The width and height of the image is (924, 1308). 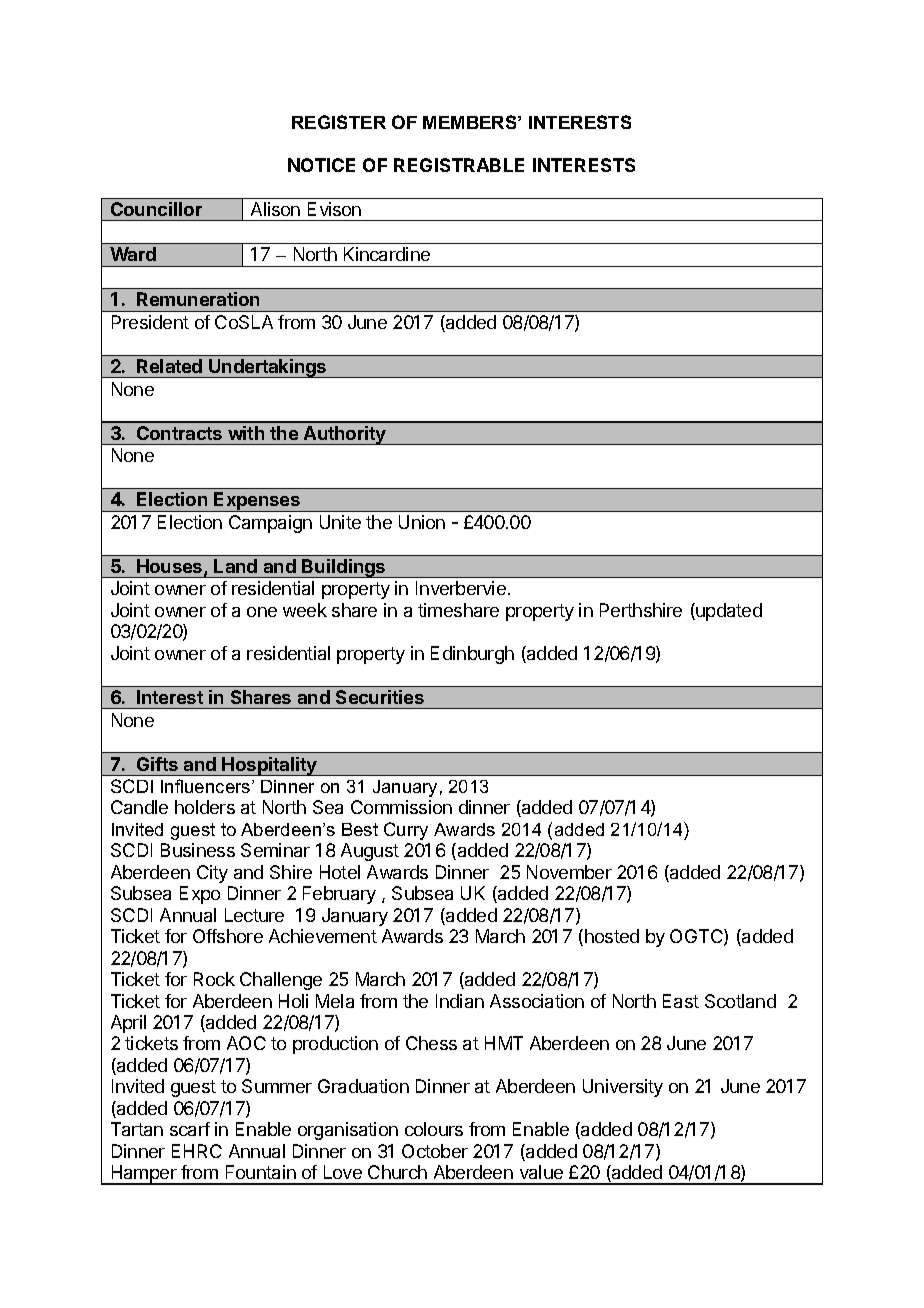 What do you see at coordinates (257, 502) in the image?
I see `Expenses` at bounding box center [257, 502].
